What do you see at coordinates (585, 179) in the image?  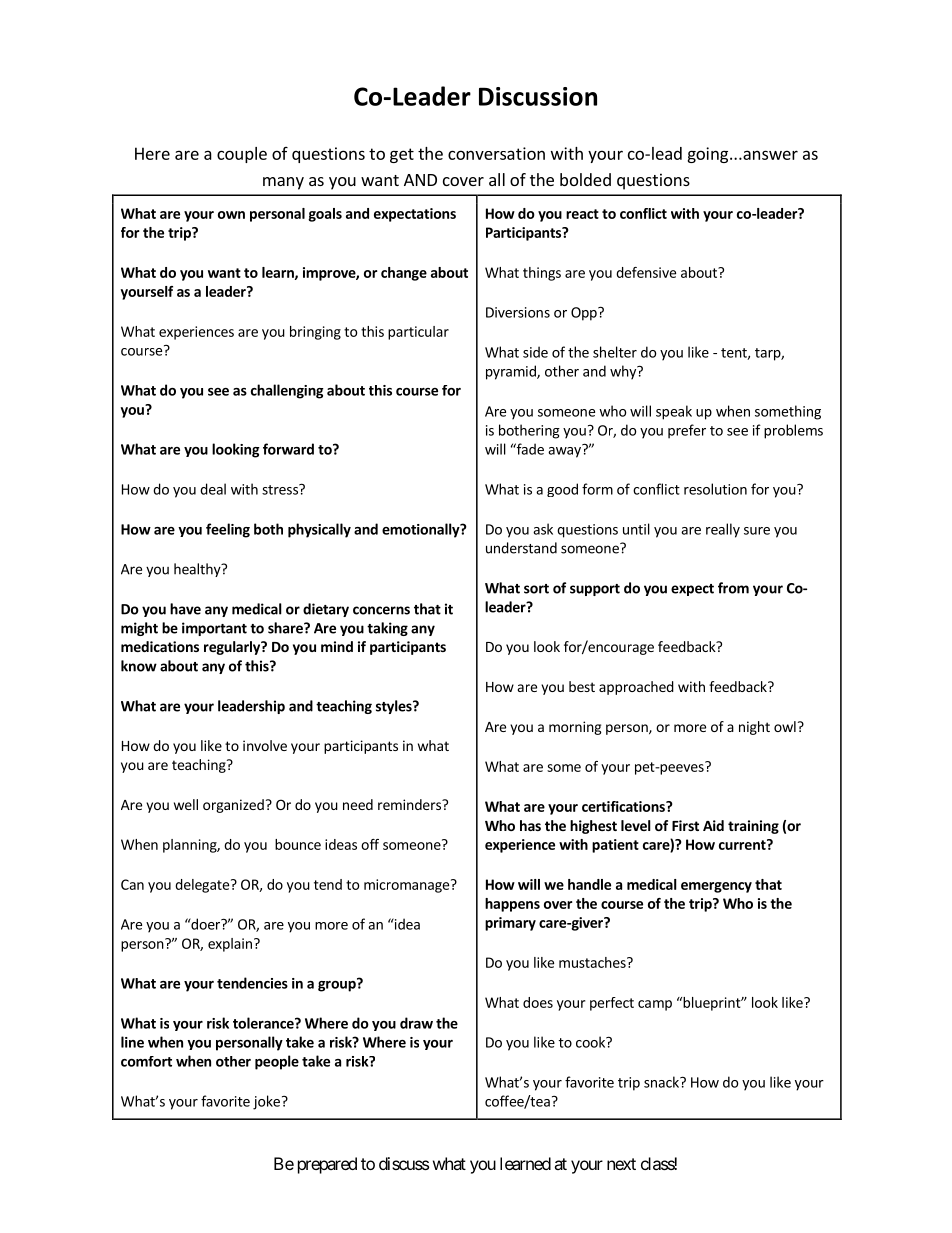 I see `bolded` at bounding box center [585, 179].
